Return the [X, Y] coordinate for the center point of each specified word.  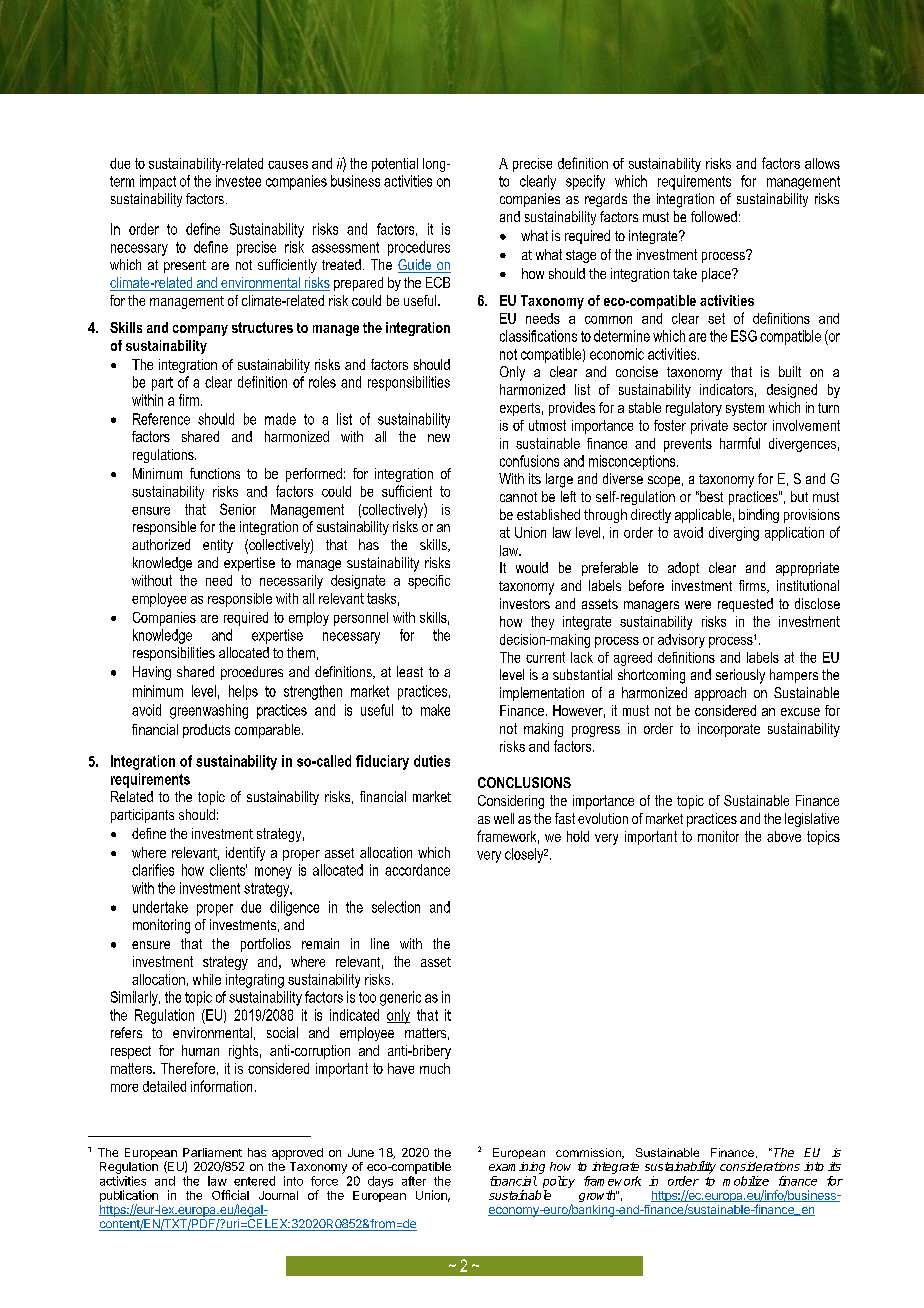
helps [243, 692]
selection [396, 907]
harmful [740, 443]
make [435, 710]
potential [395, 165]
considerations [760, 1166]
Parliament [212, 1152]
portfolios [266, 945]
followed [714, 216]
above [784, 836]
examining [517, 1168]
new [439, 438]
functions [215, 473]
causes [288, 165]
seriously [740, 676]
